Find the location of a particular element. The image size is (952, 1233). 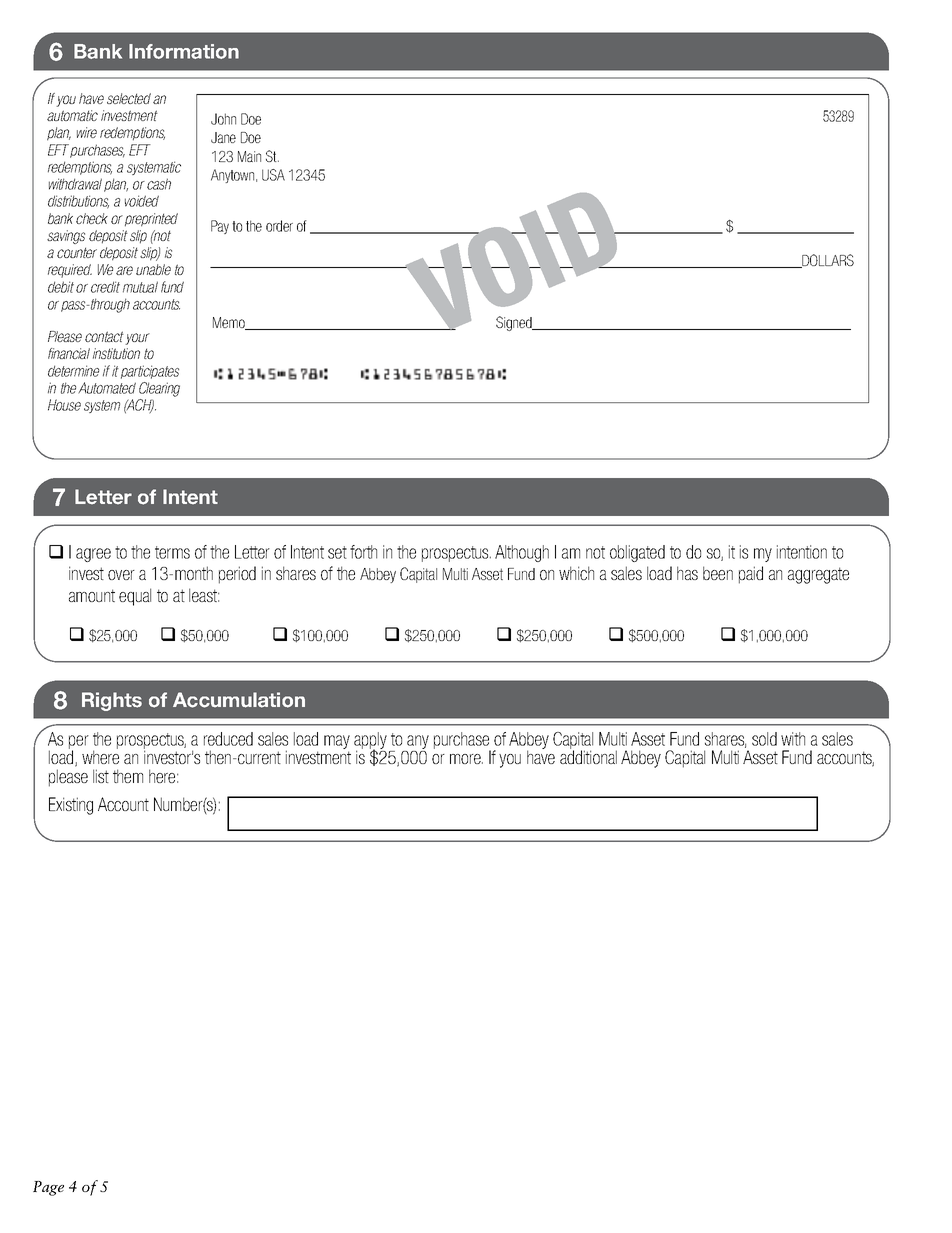

been is located at coordinates (718, 573).
